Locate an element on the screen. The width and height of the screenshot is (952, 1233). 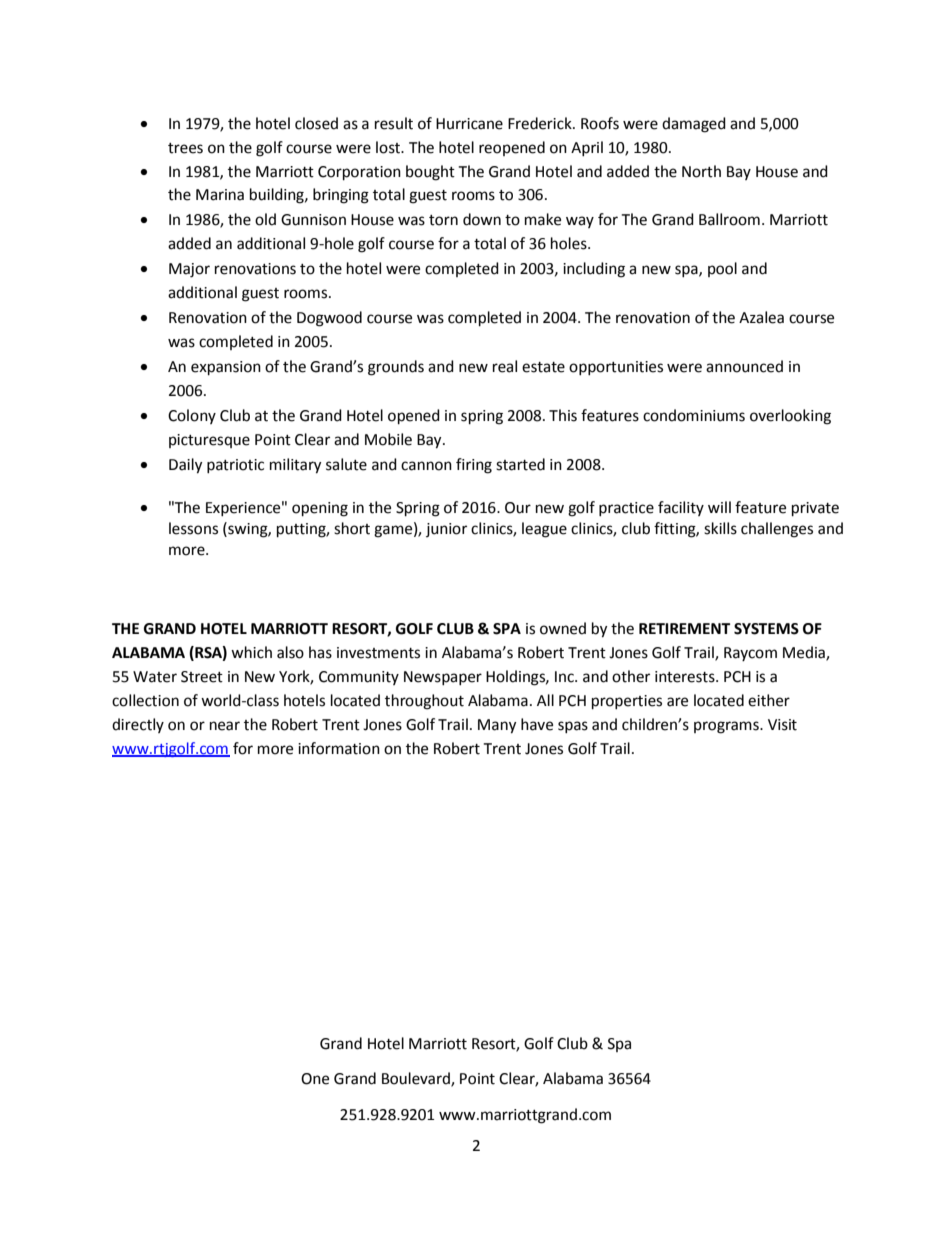
owned is located at coordinates (563, 628).
